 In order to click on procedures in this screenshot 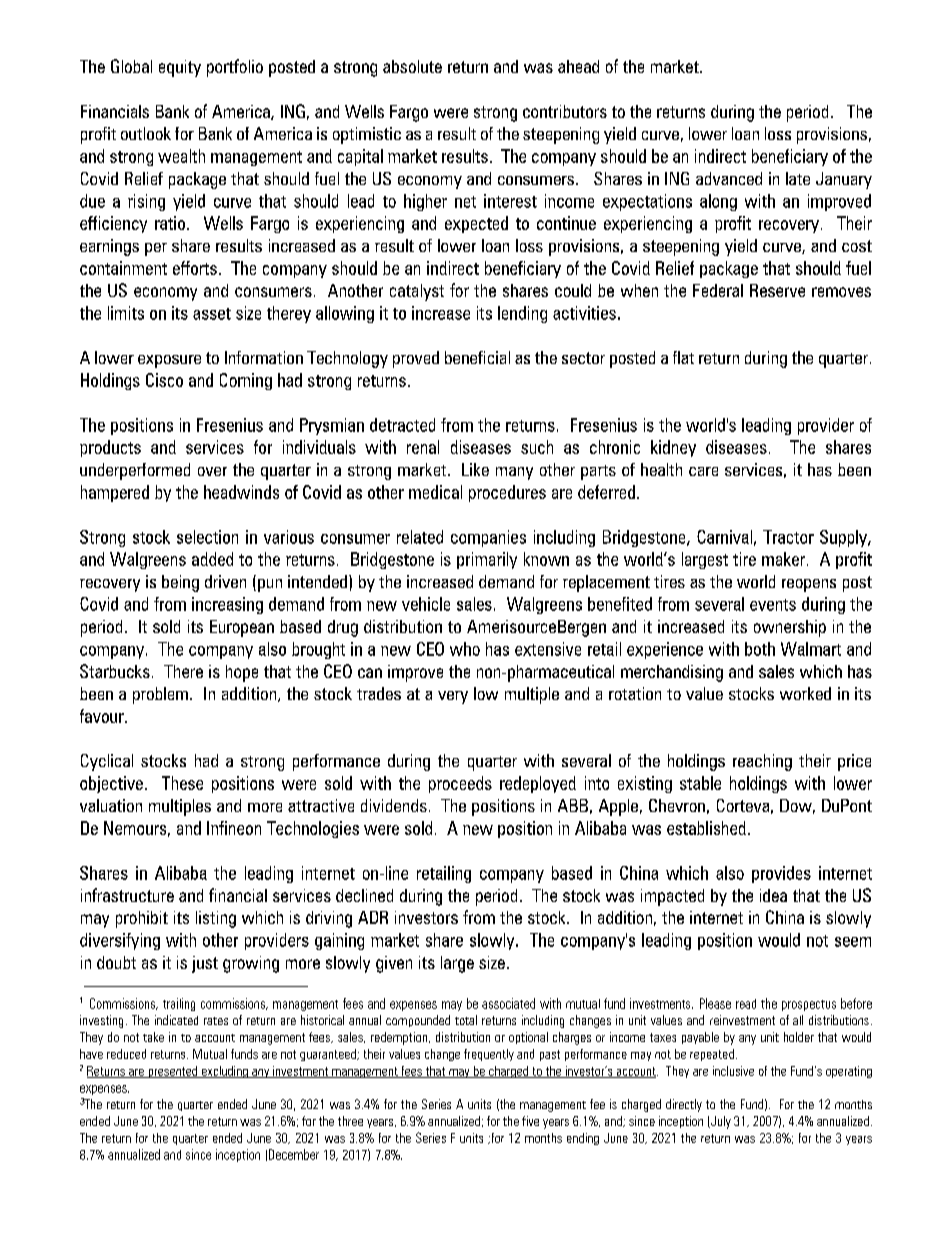, I will do `click(507, 493)`.
